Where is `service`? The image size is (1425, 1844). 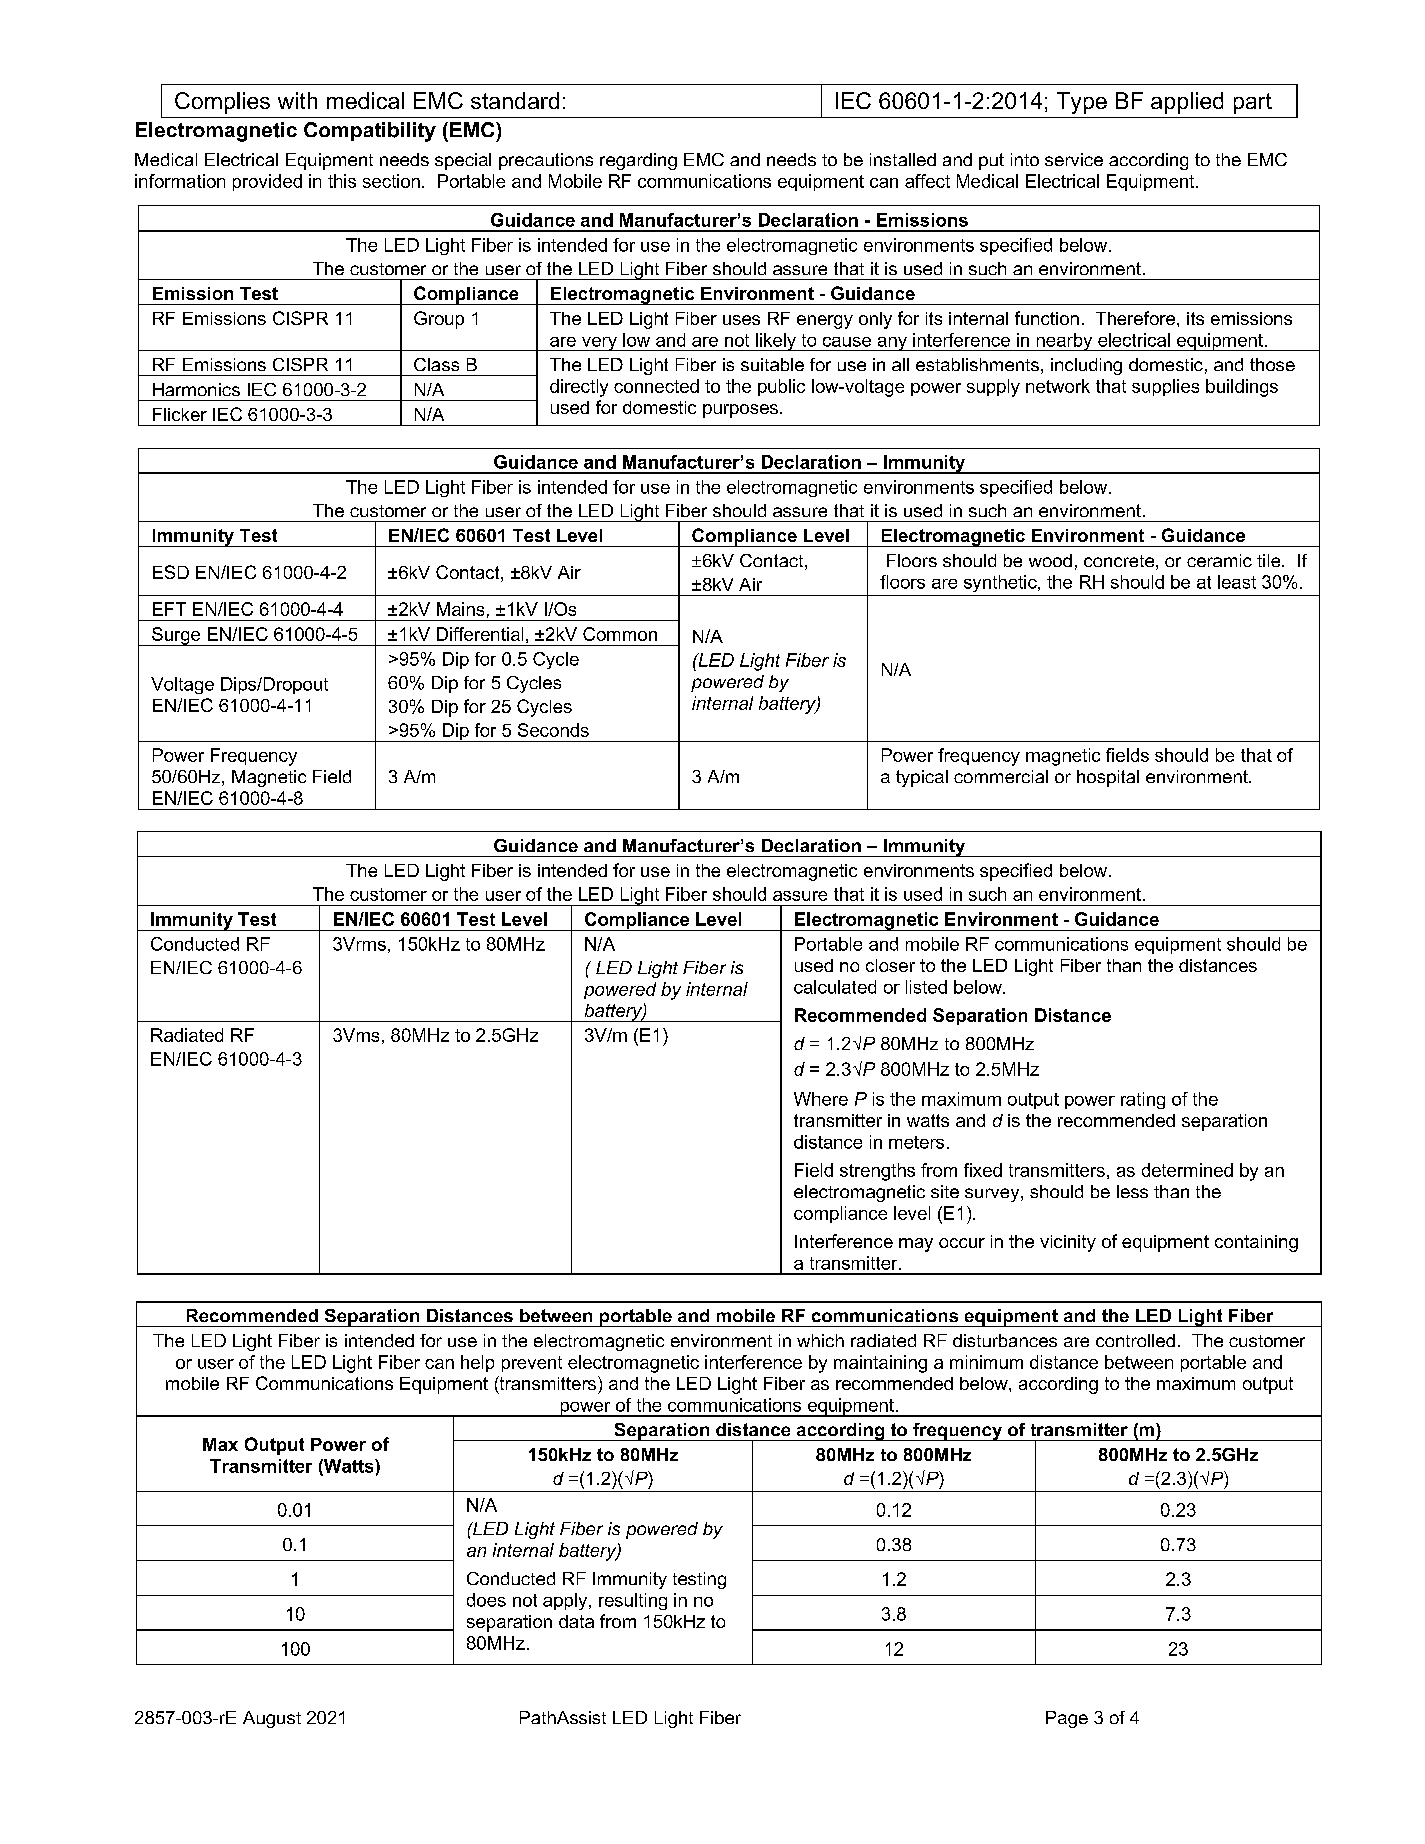
service is located at coordinates (1074, 159).
